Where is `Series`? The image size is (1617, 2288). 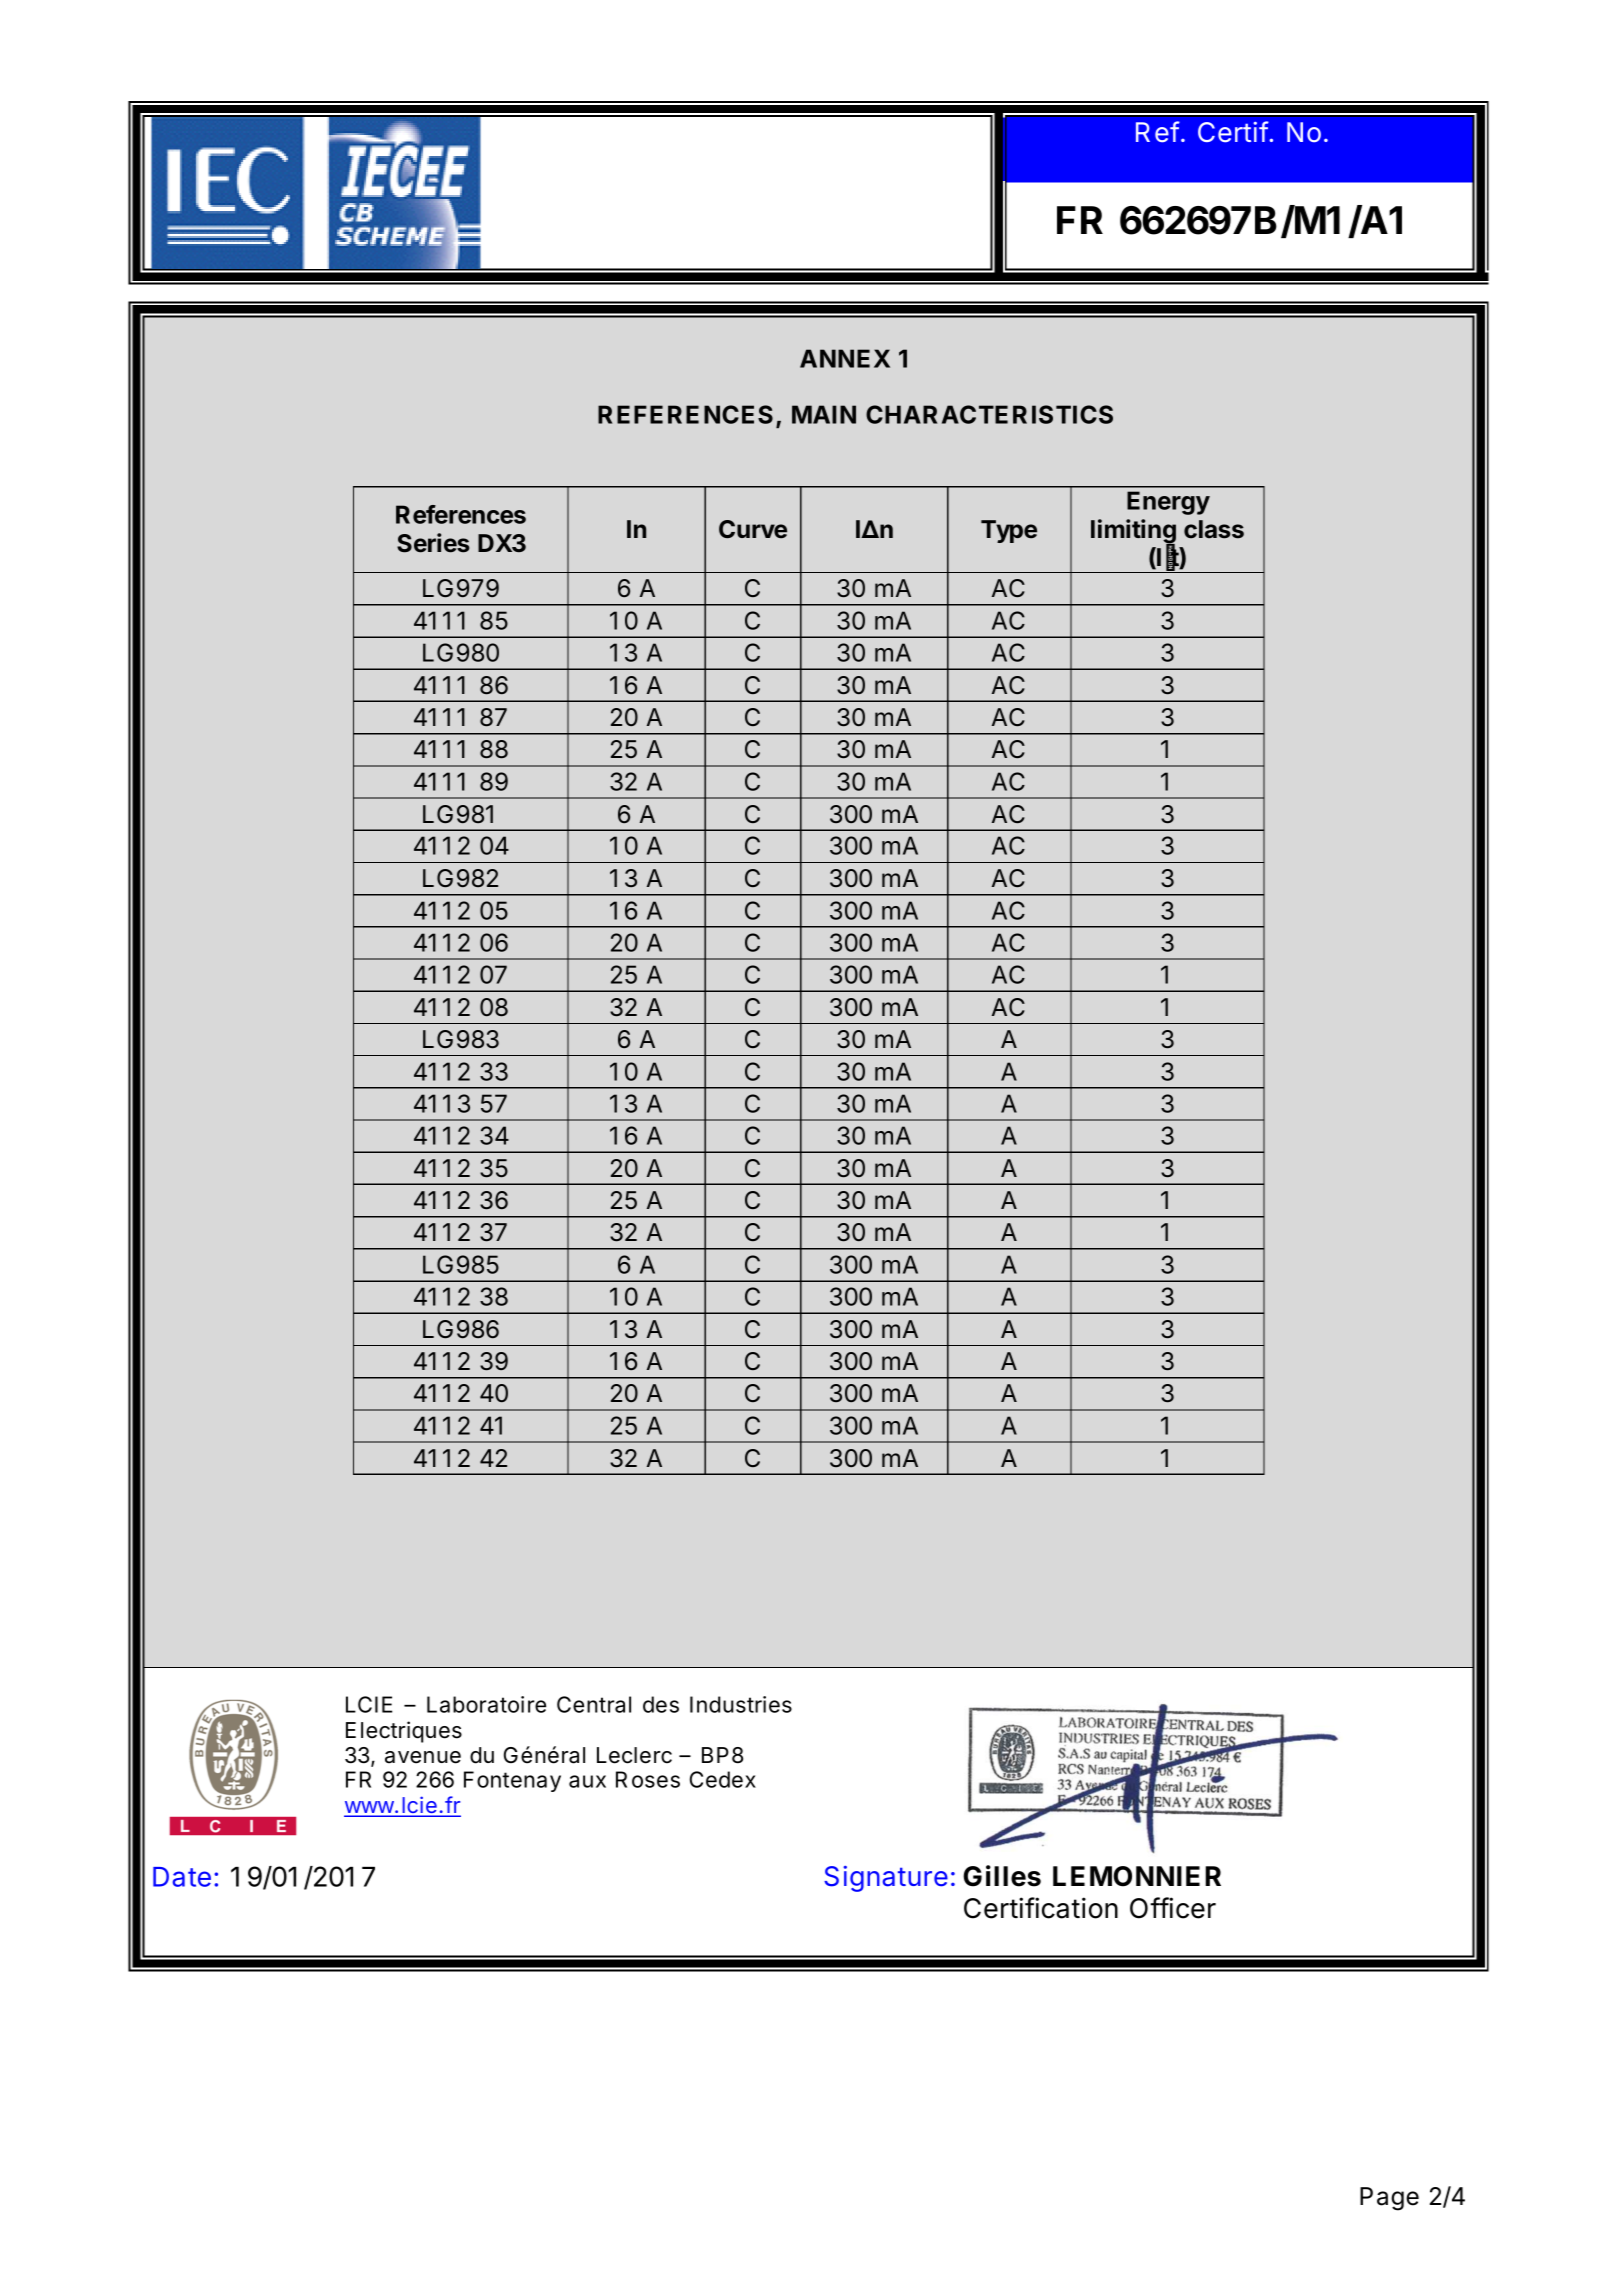 Series is located at coordinates (433, 543).
